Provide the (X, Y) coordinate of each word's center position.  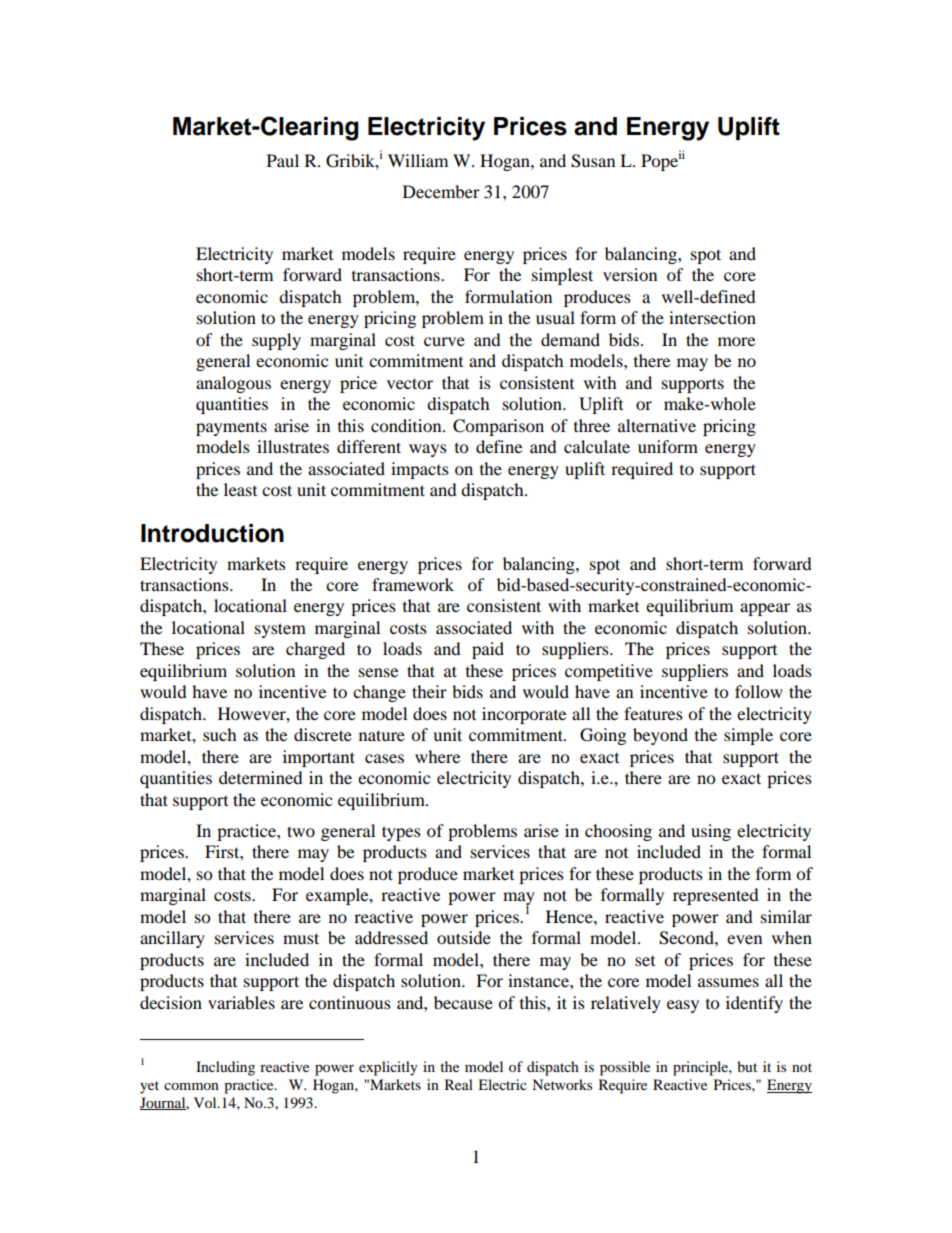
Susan (593, 161)
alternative (657, 425)
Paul (283, 160)
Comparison (498, 427)
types (401, 833)
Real (459, 1084)
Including (225, 1068)
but (747, 1066)
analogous (233, 384)
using (711, 832)
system (280, 630)
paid (488, 650)
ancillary (172, 939)
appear (765, 609)
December (441, 191)
